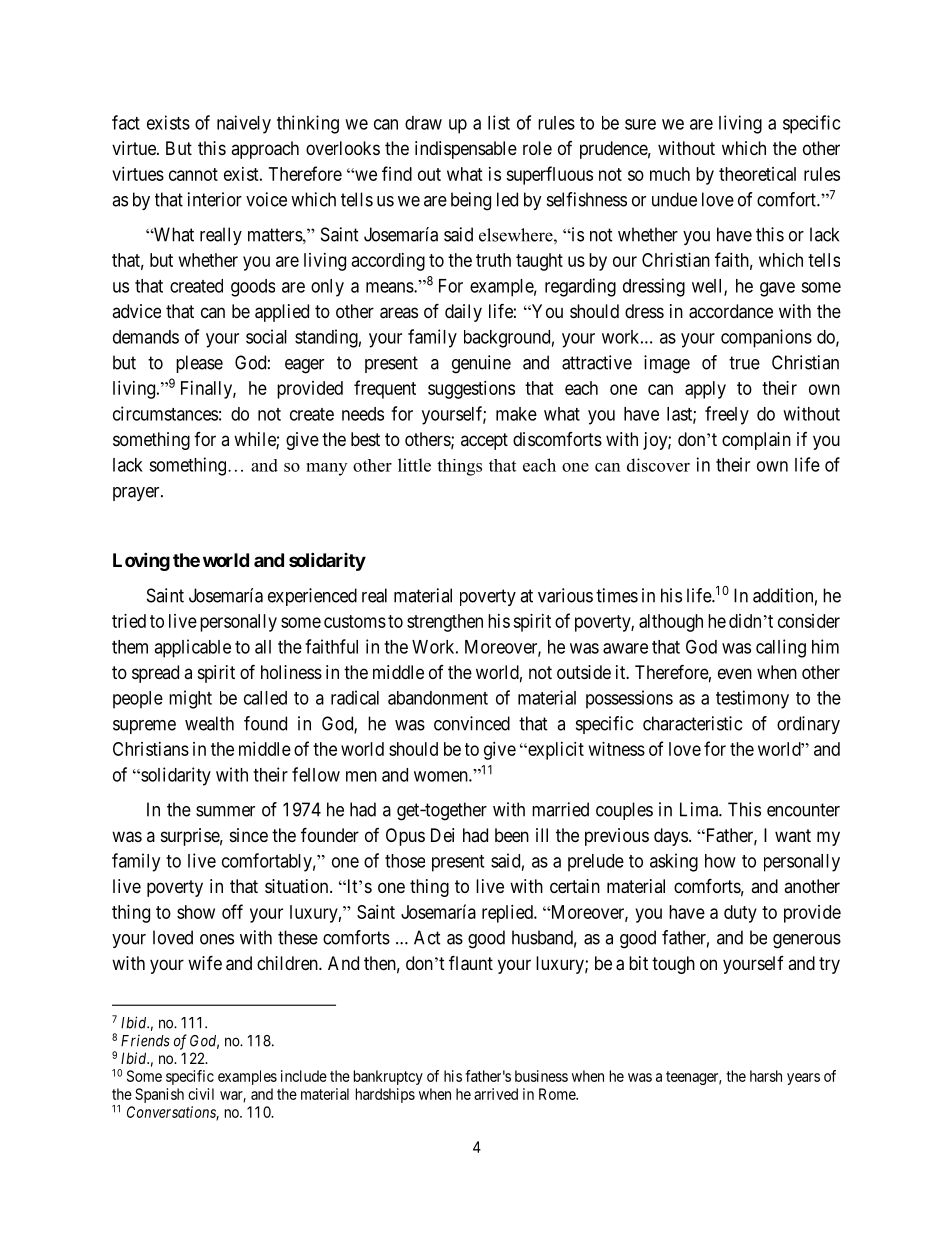 The height and width of the screenshot is (1233, 952). I want to click on arrived, so click(496, 1094).
